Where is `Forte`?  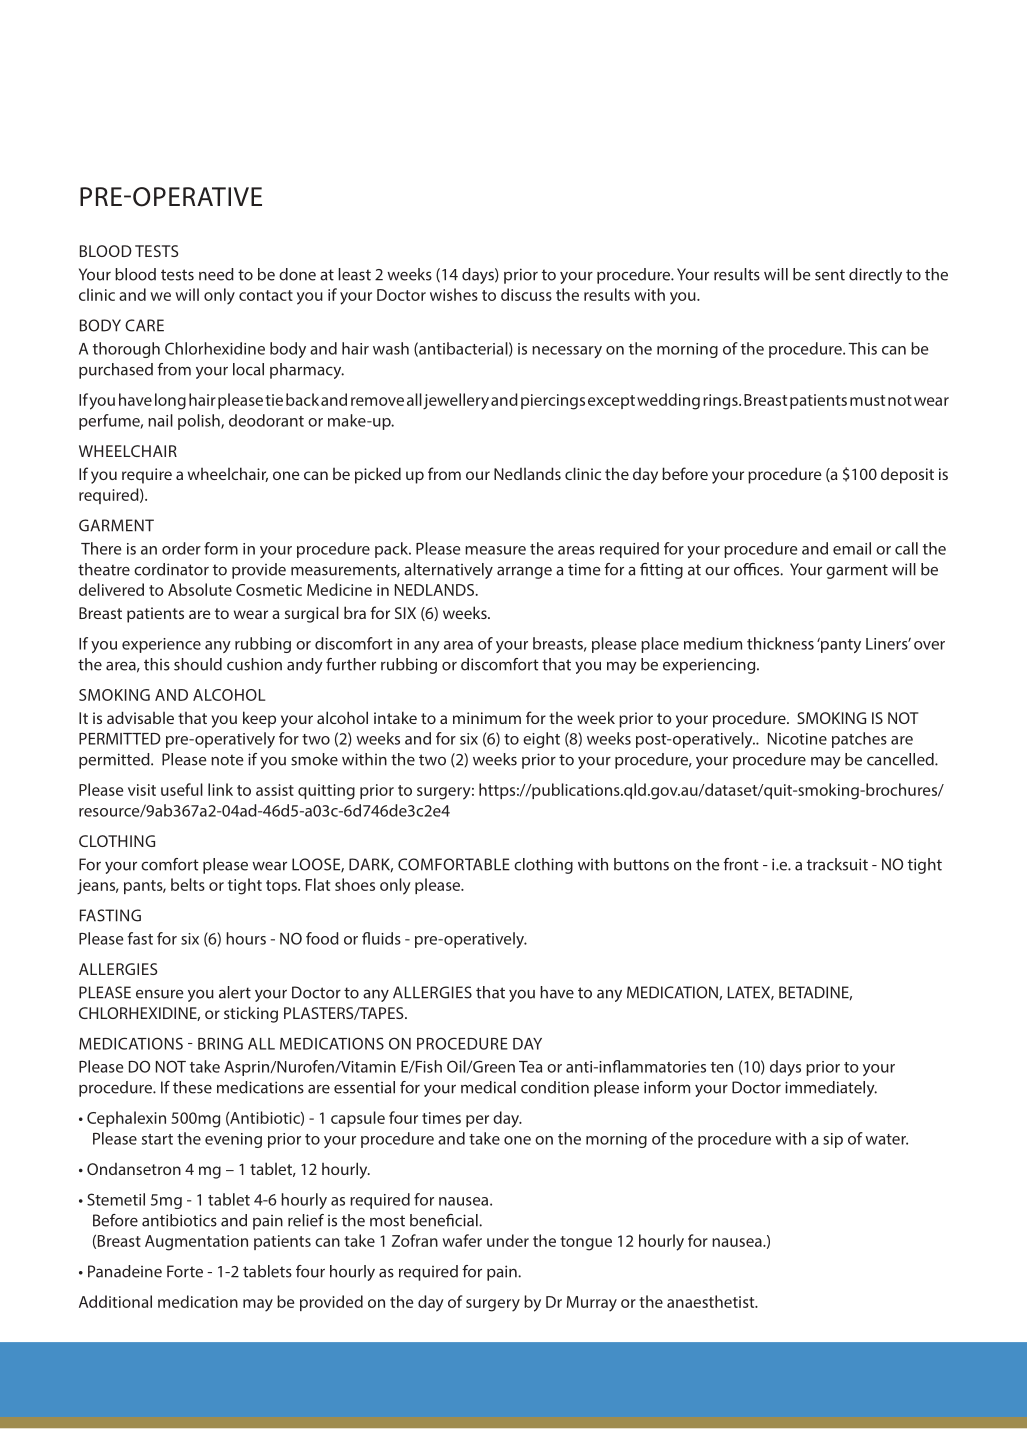
Forte is located at coordinates (185, 1271).
